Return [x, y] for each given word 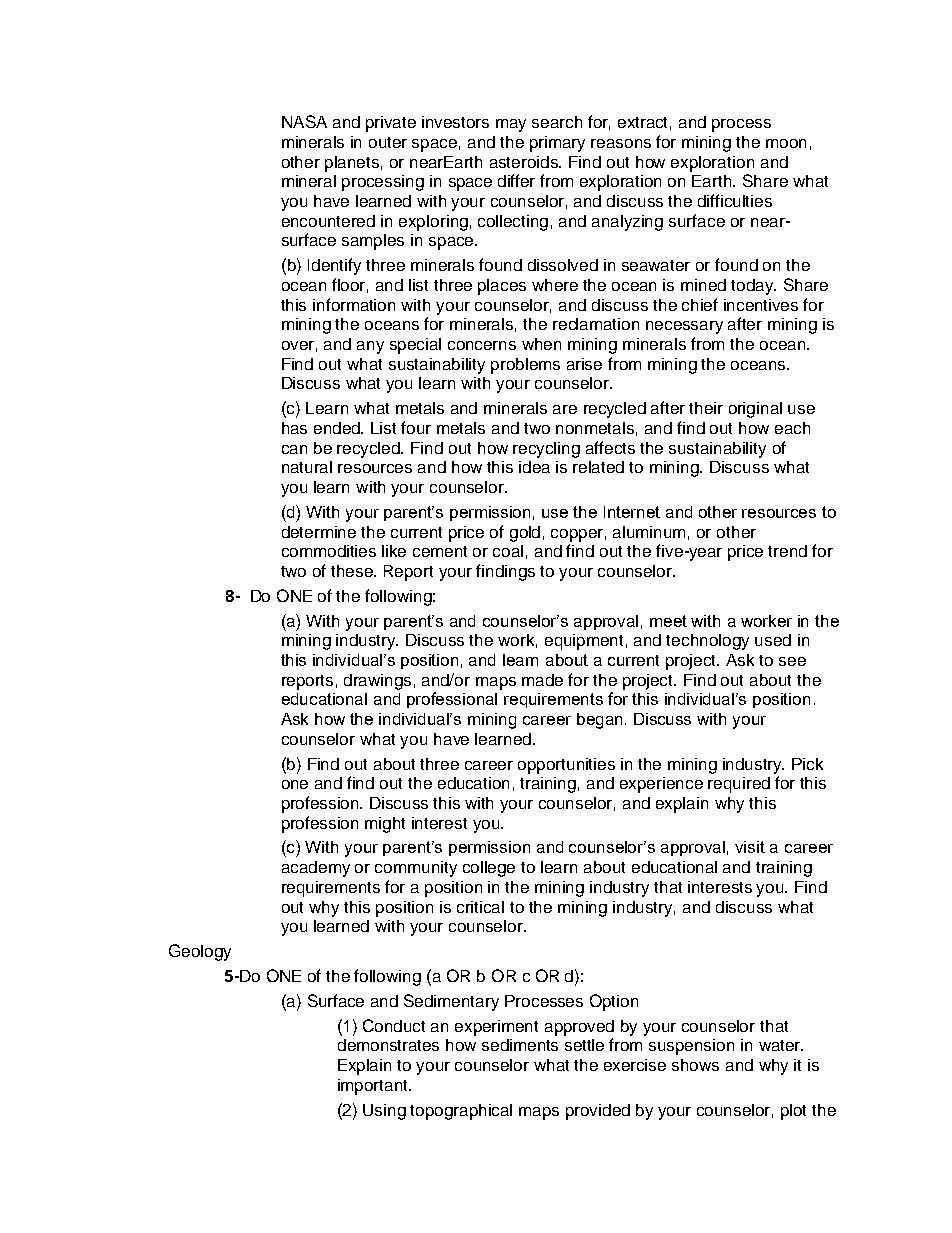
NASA [304, 121]
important [374, 1087]
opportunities [566, 766]
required [739, 785]
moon [786, 143]
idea [534, 467]
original [755, 410]
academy [316, 869]
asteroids [525, 162]
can [294, 449]
